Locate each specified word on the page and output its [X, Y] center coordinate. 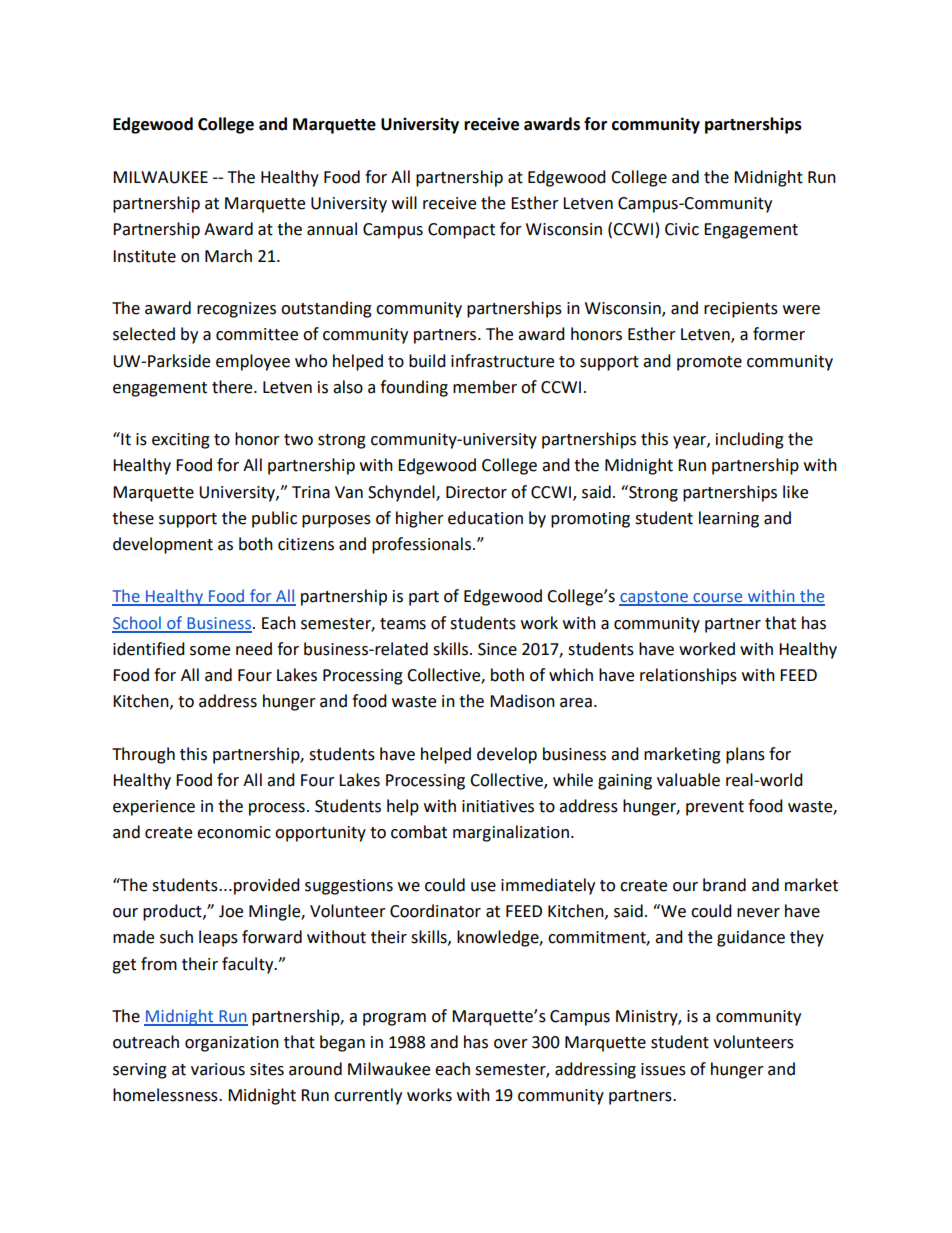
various [218, 1069]
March [228, 256]
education [485, 518]
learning [729, 519]
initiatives [498, 806]
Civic [682, 229]
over [511, 1044]
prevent [715, 808]
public [274, 519]
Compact [461, 231]
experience [154, 808]
